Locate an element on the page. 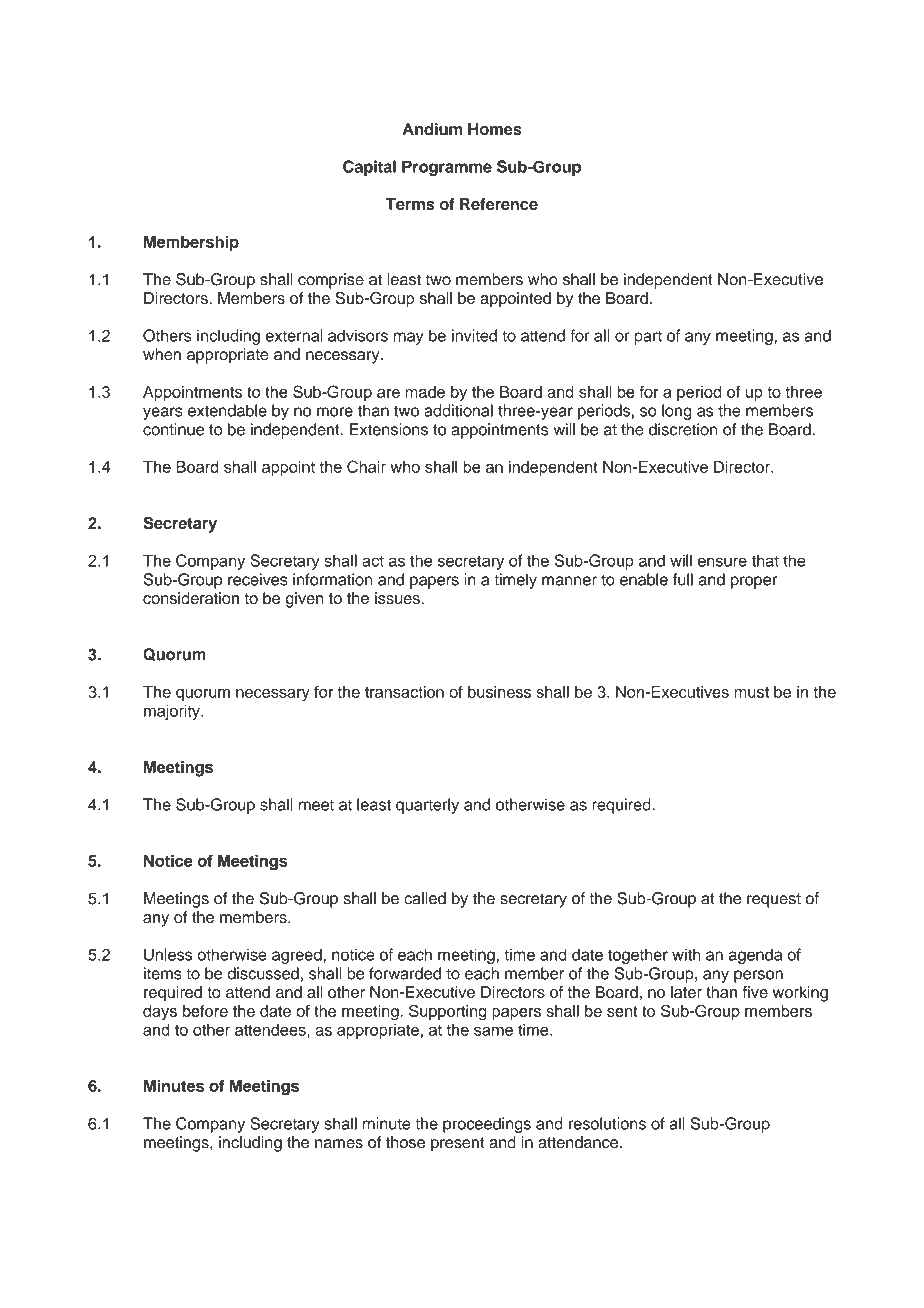 This page has width=924, height=1308. consideration is located at coordinates (191, 598).
